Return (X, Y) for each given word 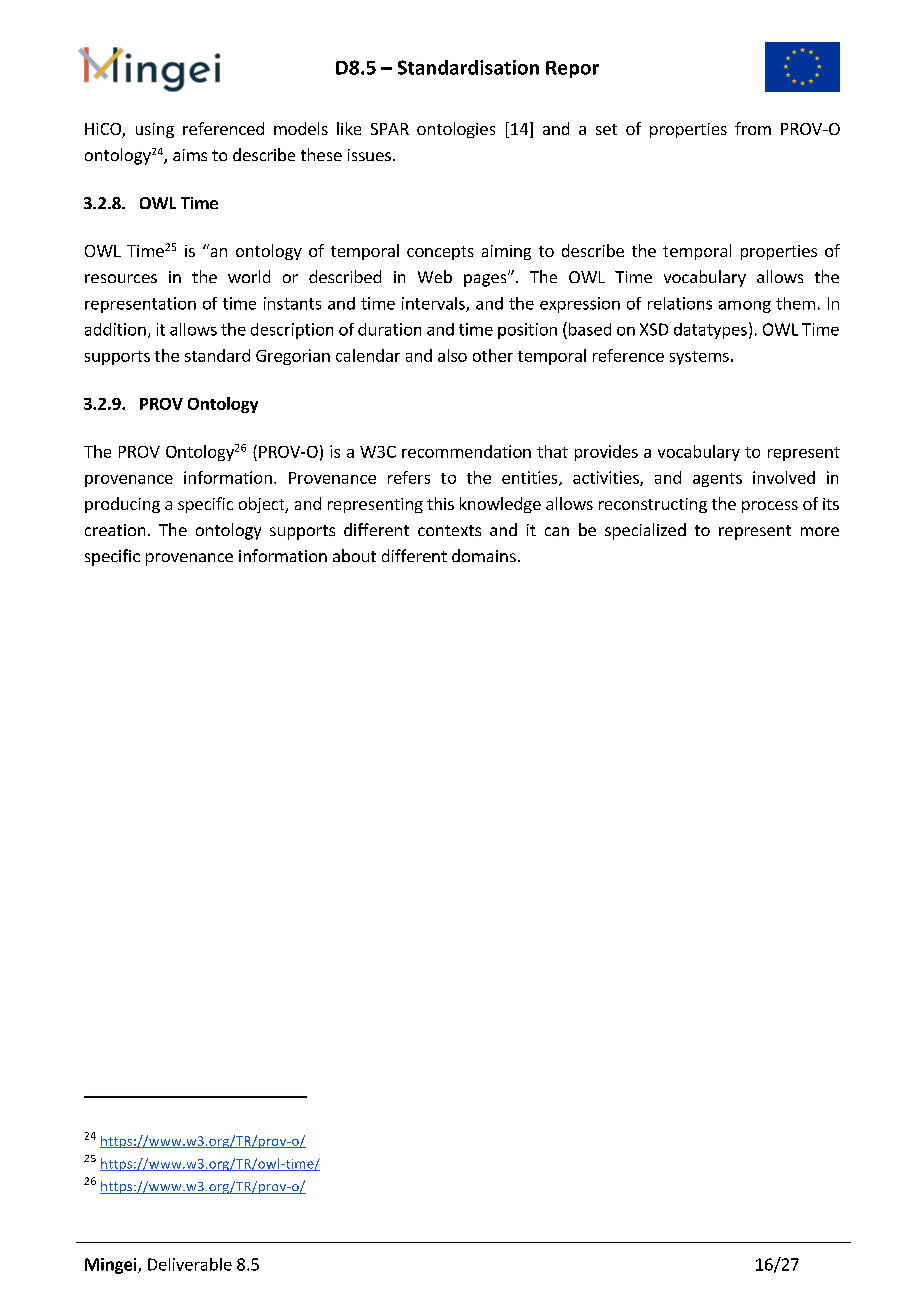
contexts (449, 530)
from (753, 128)
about (354, 555)
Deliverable (190, 1264)
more (820, 531)
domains (484, 555)
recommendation (466, 451)
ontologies (456, 130)
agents (717, 480)
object (263, 505)
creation (115, 530)
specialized (645, 531)
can (557, 531)
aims (190, 155)
